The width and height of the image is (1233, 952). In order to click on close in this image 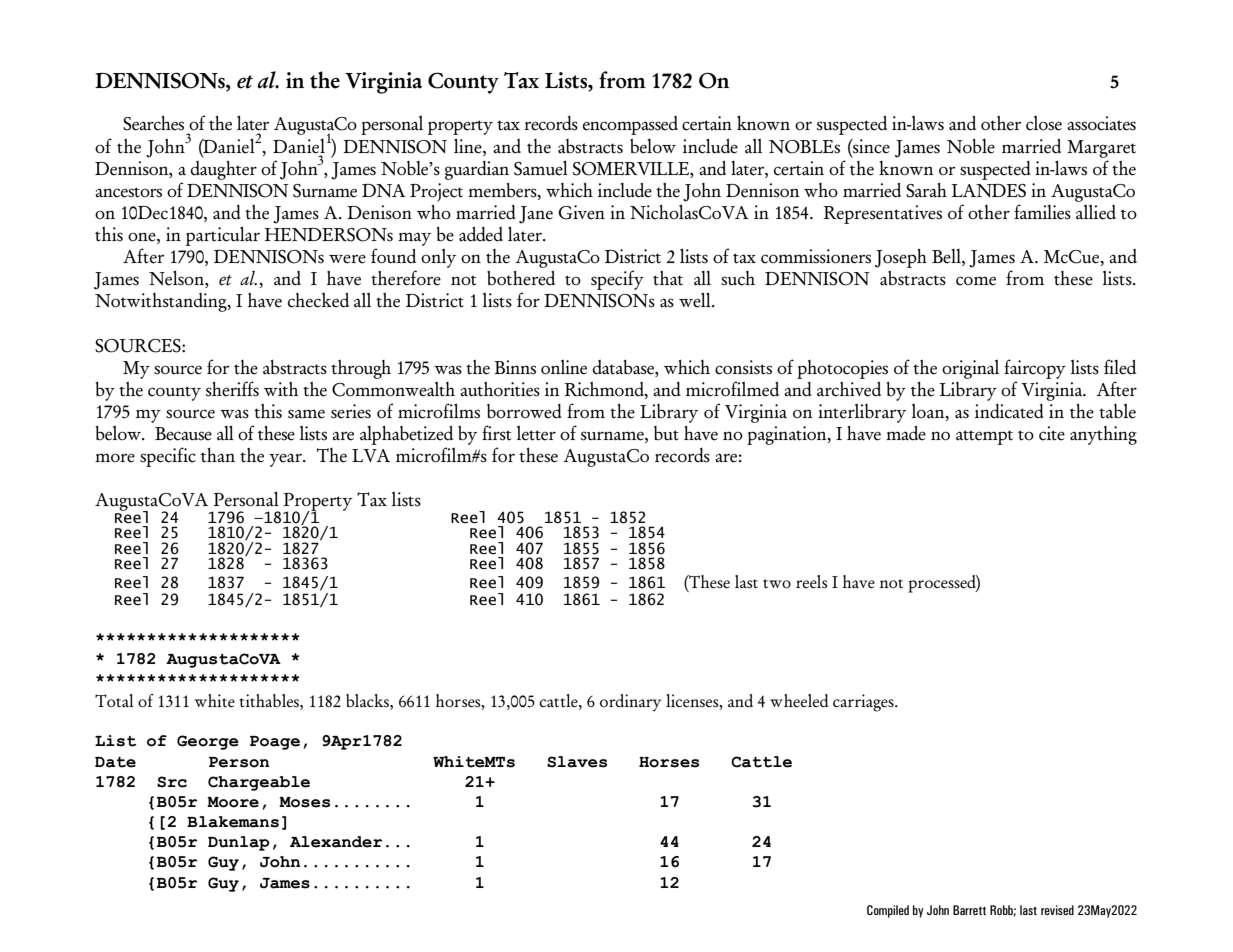, I will do `click(1044, 123)`.
